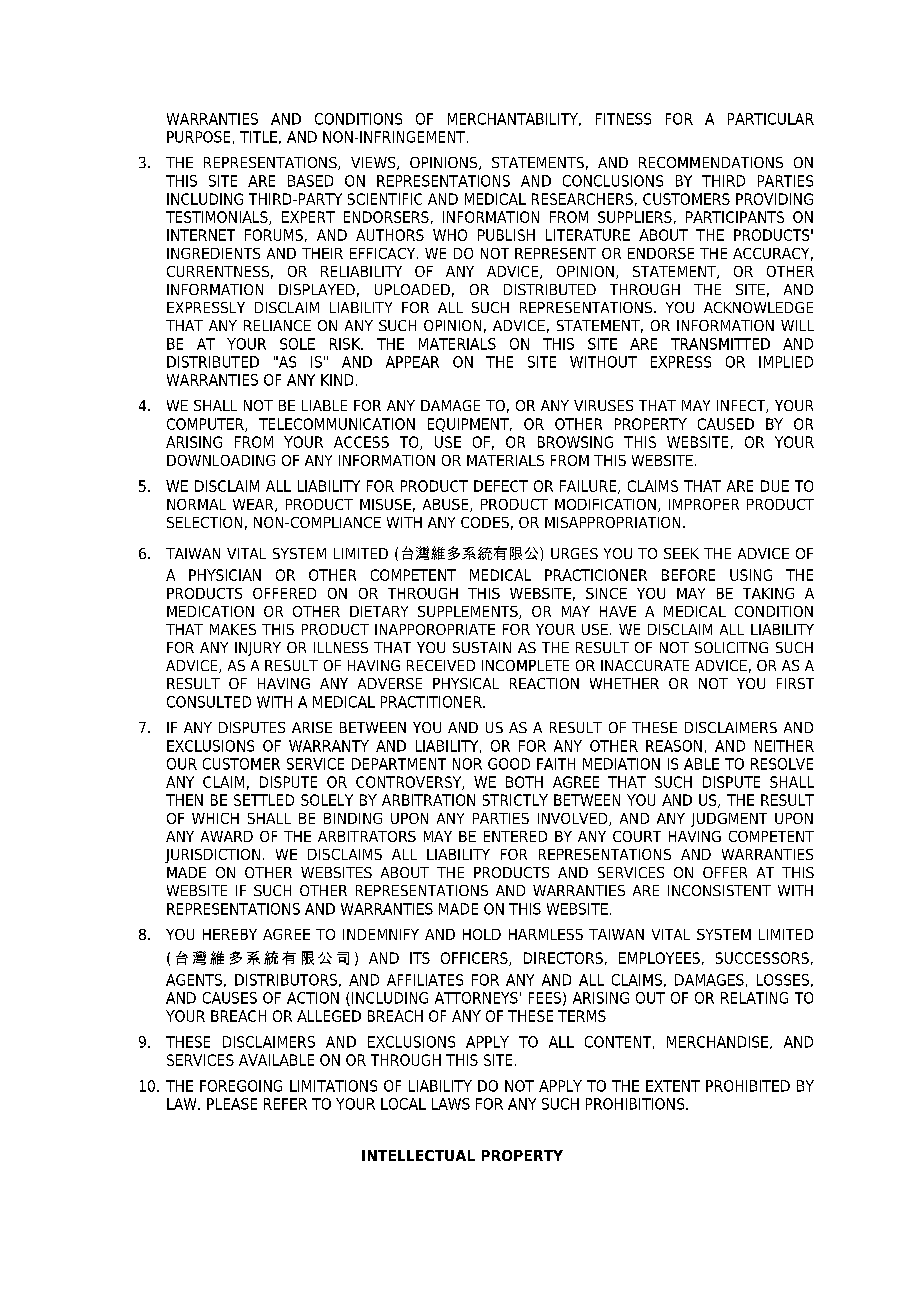  Describe the element at coordinates (506, 235) in the image. I see `PUBLISH` at that location.
